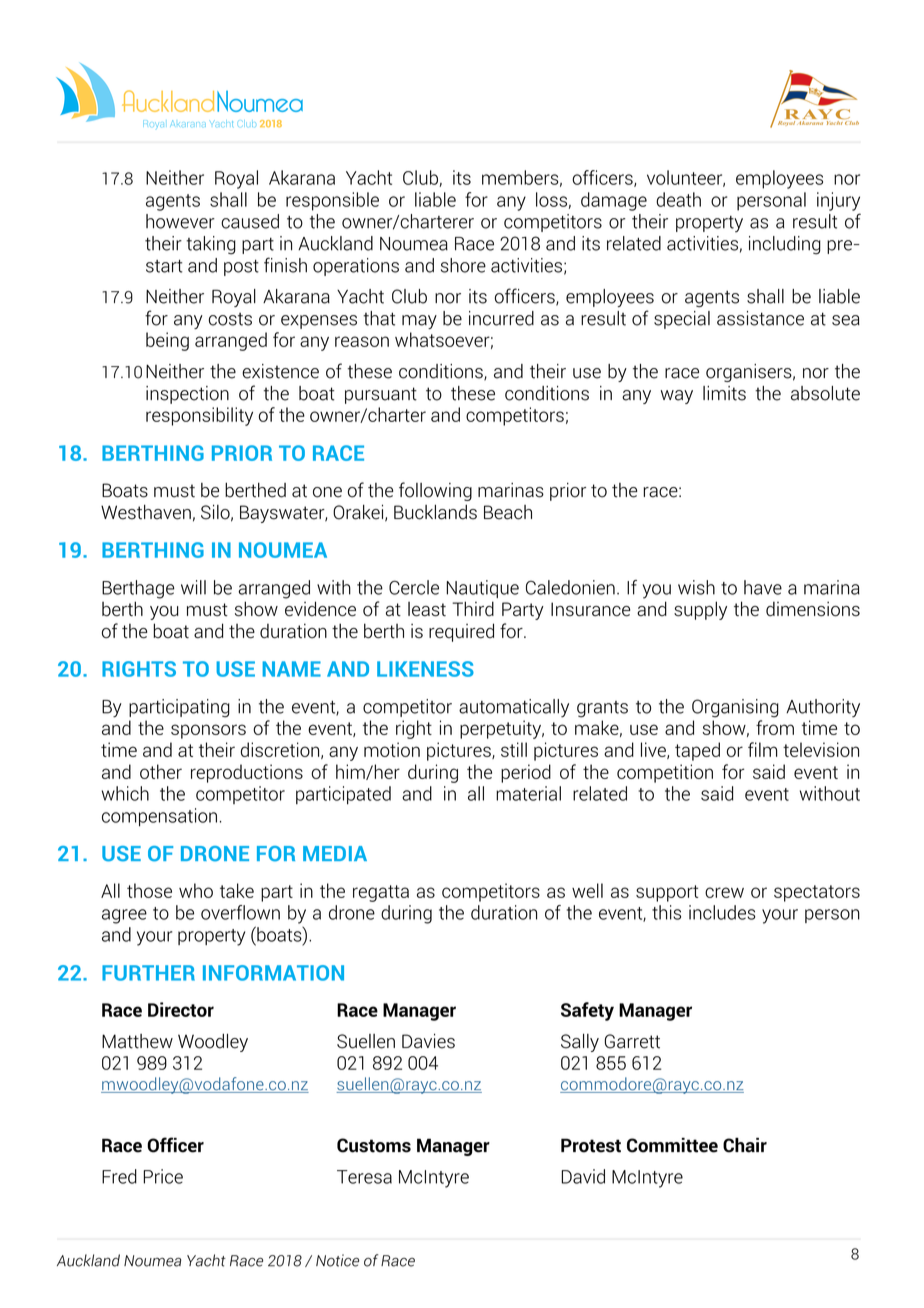 The width and height of the document is (924, 1308). Describe the element at coordinates (775, 727) in the document. I see `from` at that location.
